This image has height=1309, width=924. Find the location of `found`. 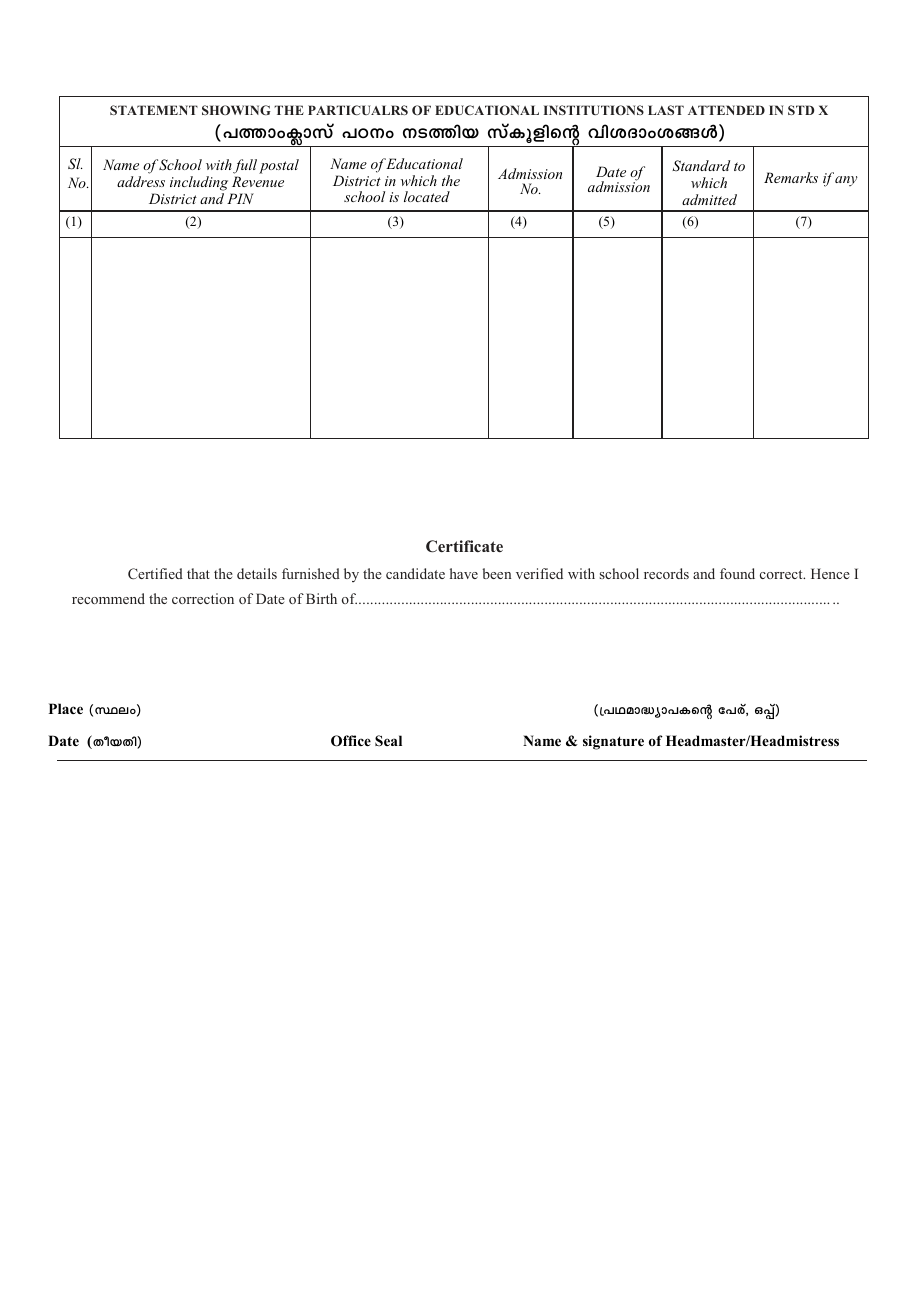

found is located at coordinates (737, 573).
